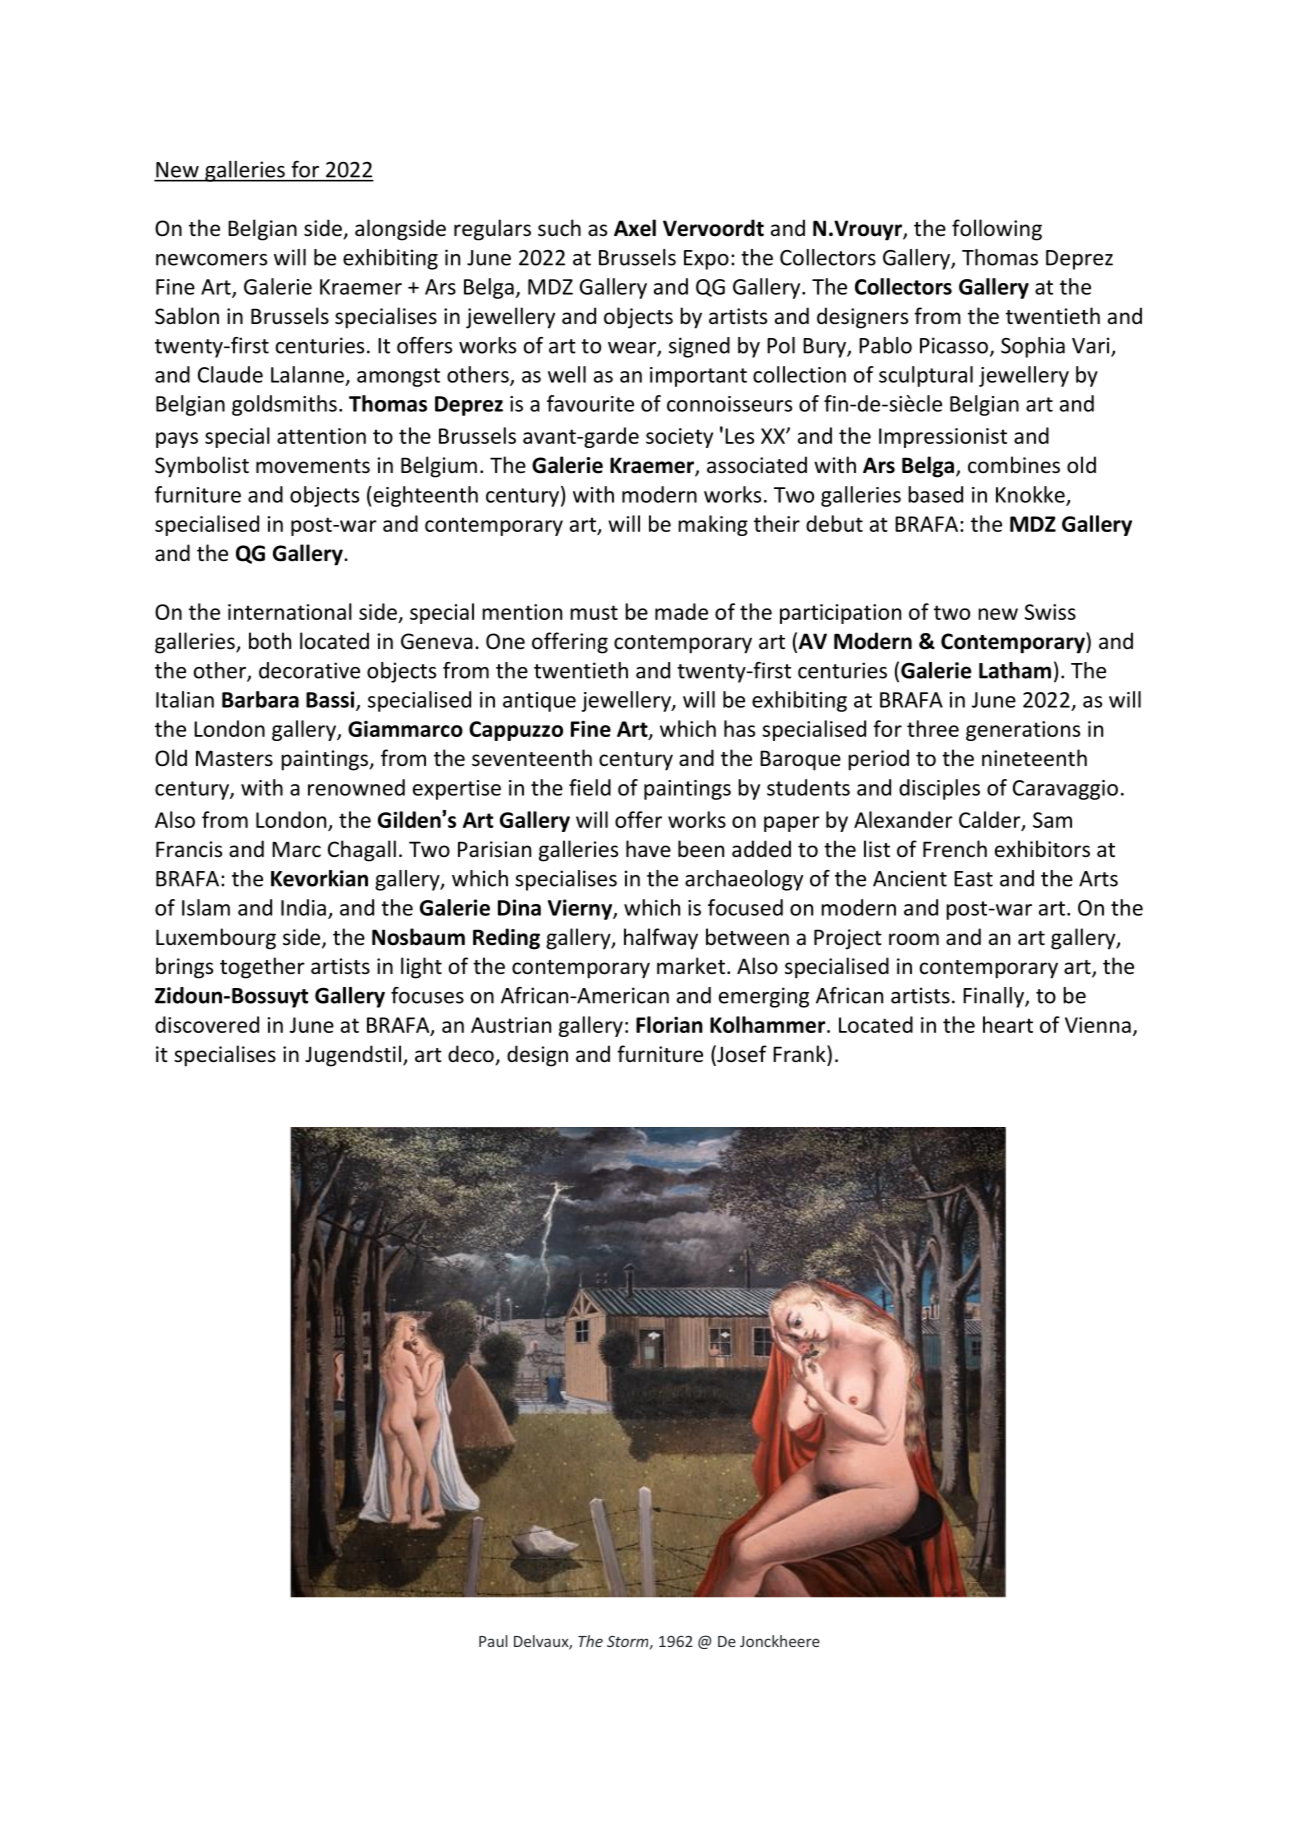 This page has width=1298, height=1837. I want to click on Josef, so click(741, 1055).
